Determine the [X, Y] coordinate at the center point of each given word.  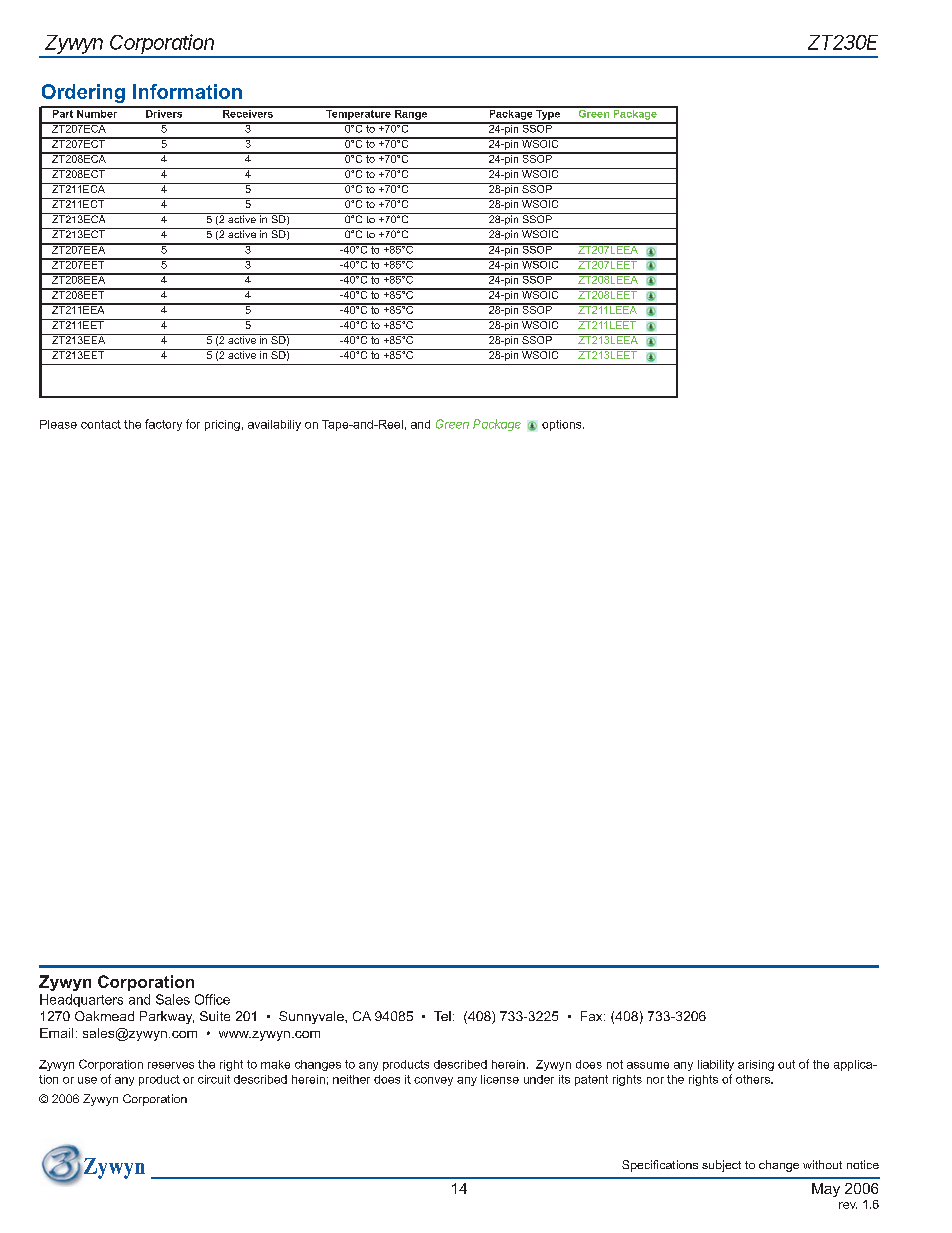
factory [163, 425]
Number [97, 112]
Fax [593, 1016]
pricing [222, 425]
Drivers [164, 112]
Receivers [248, 112]
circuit [214, 1079]
